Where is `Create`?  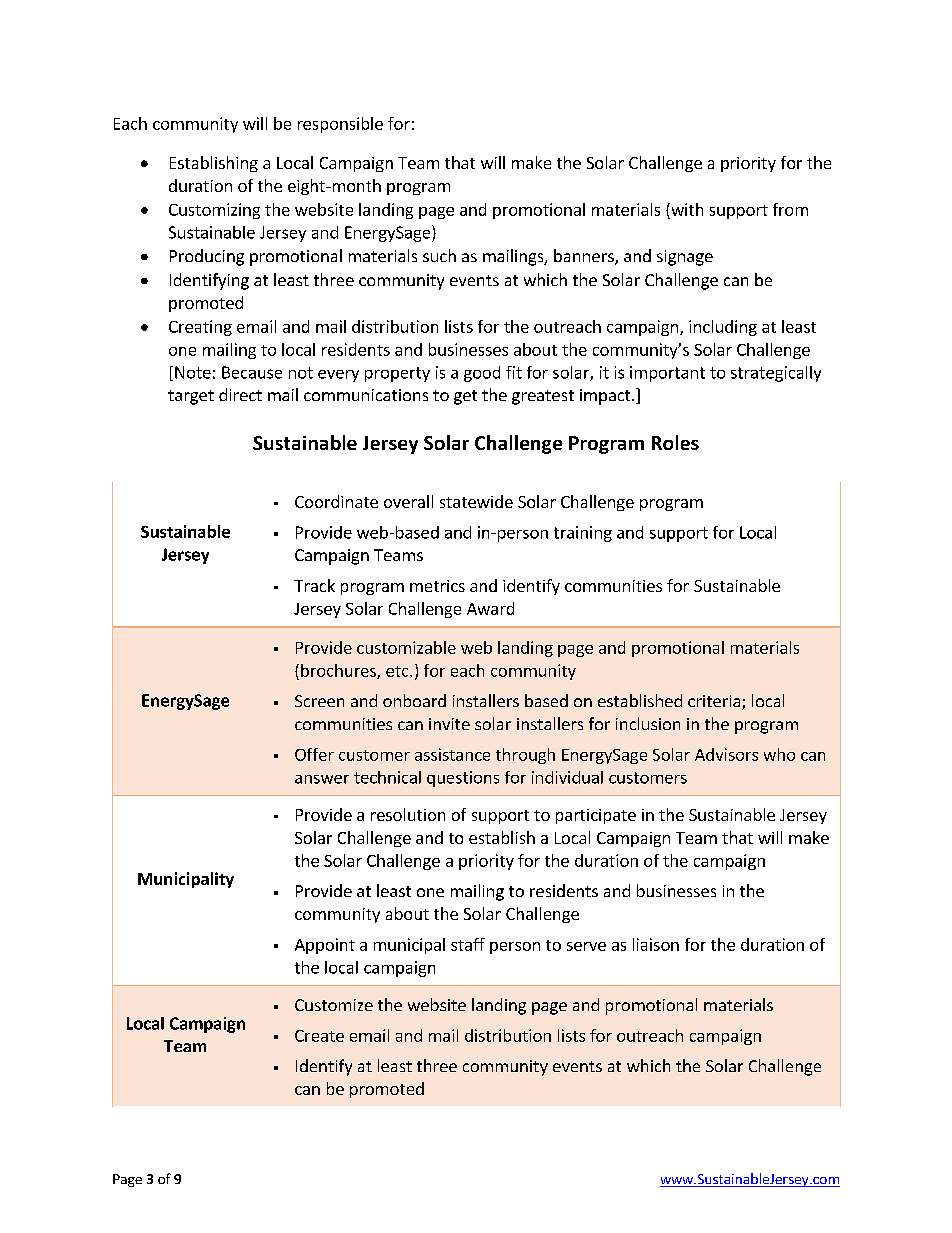
Create is located at coordinates (319, 1036).
